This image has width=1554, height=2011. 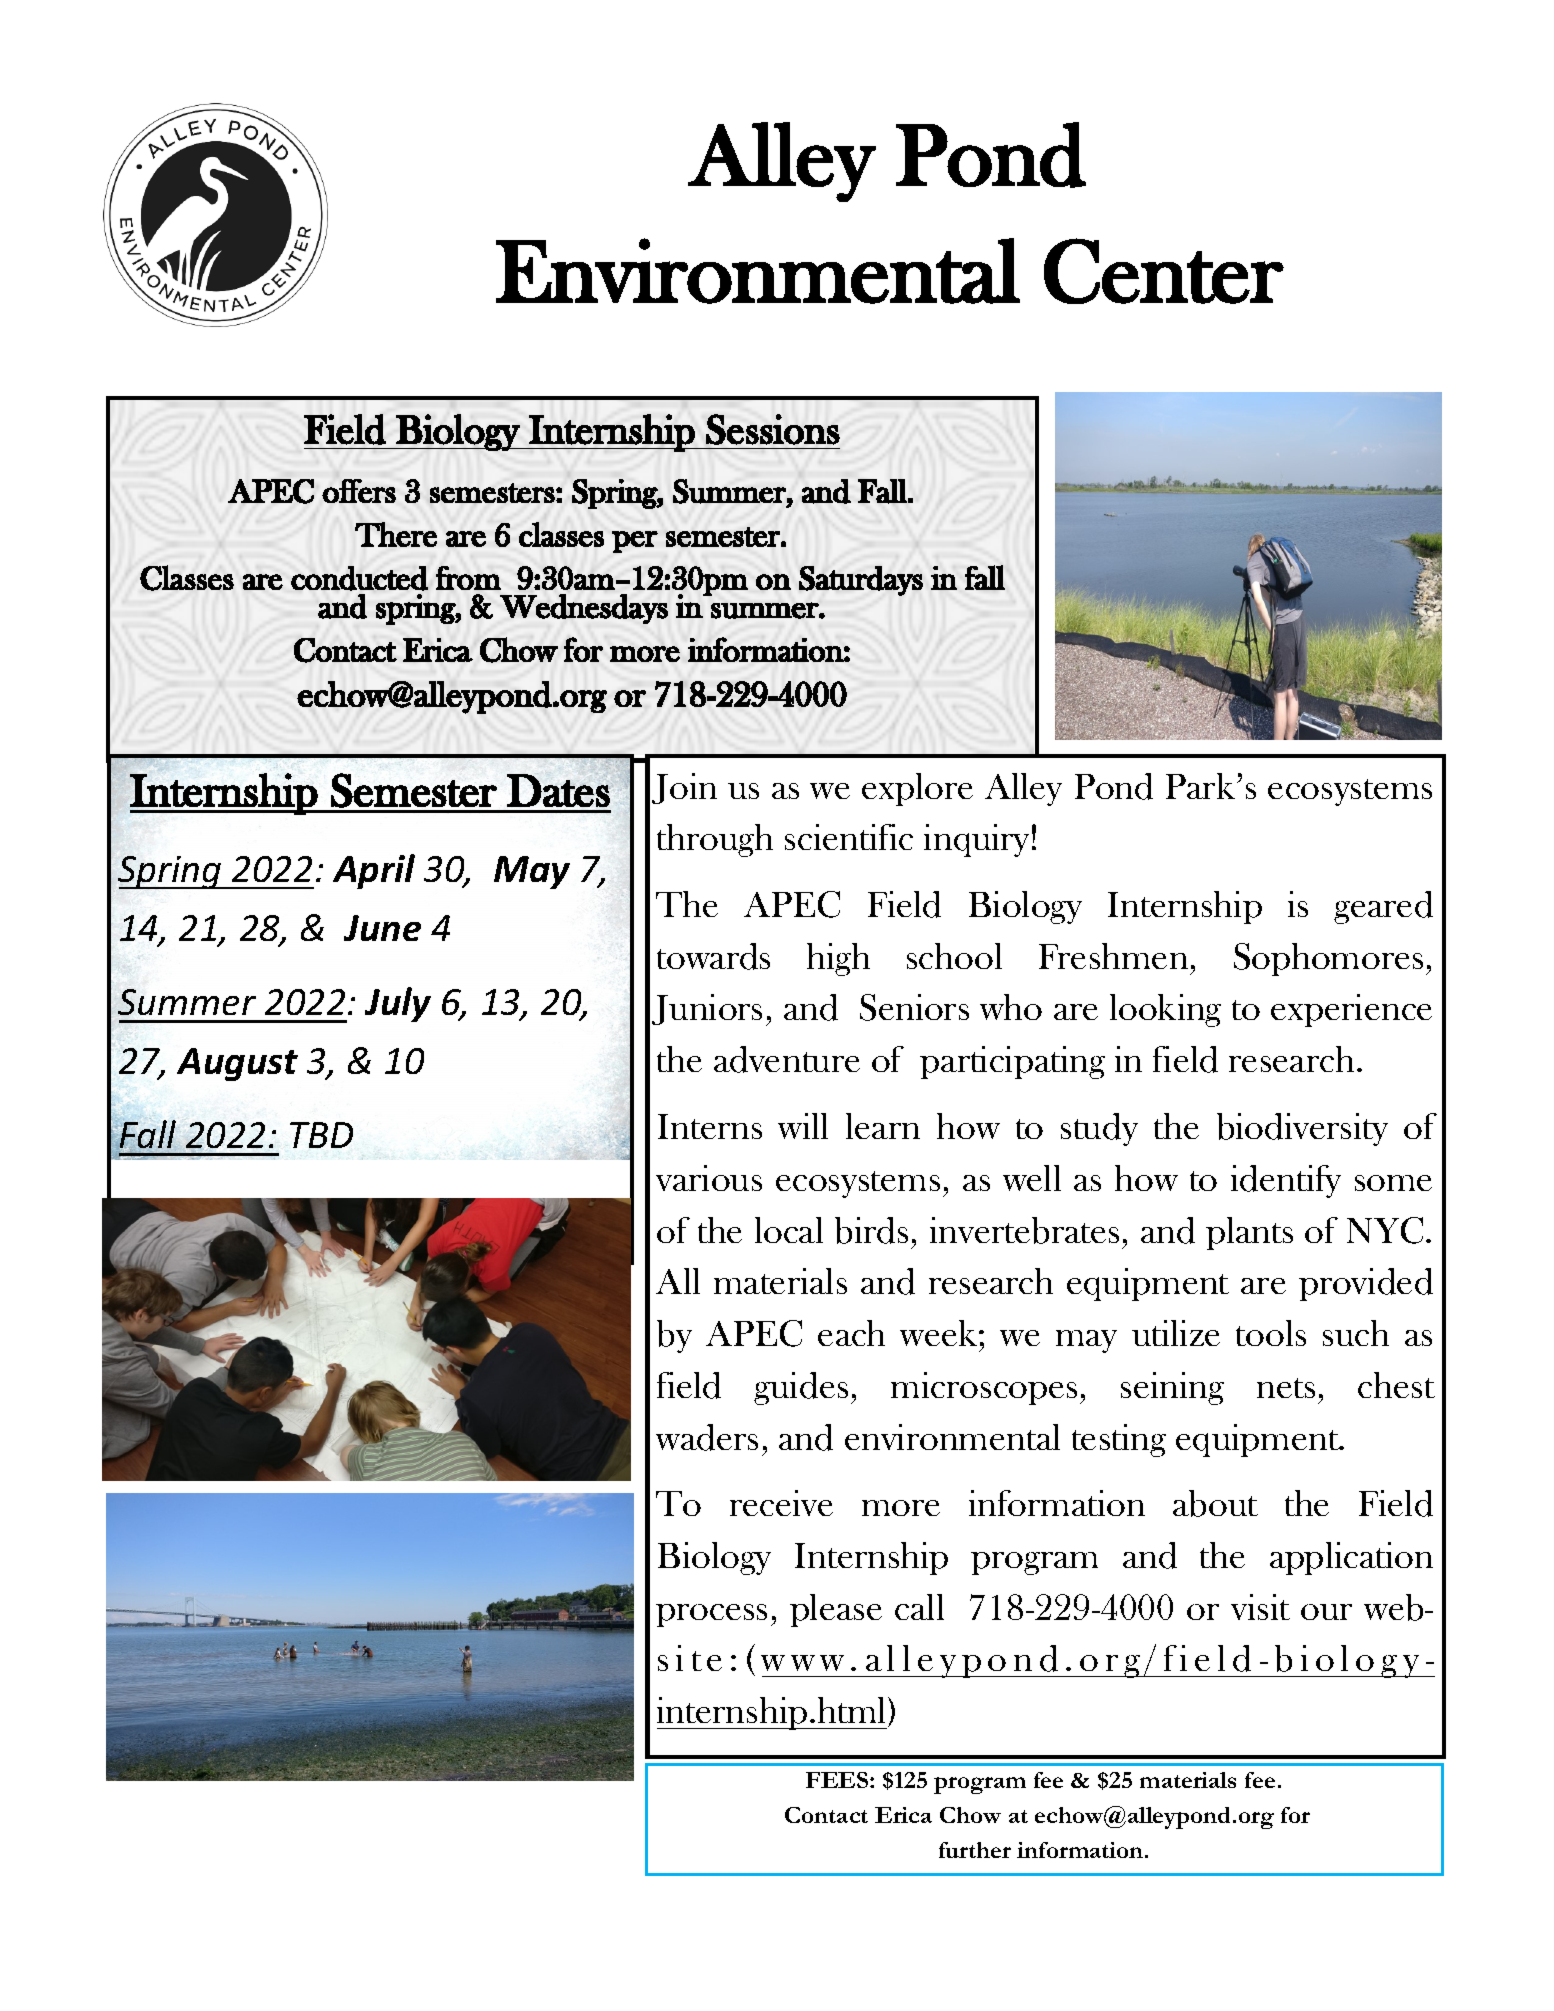 What do you see at coordinates (838, 1780) in the image?
I see `FEES` at bounding box center [838, 1780].
